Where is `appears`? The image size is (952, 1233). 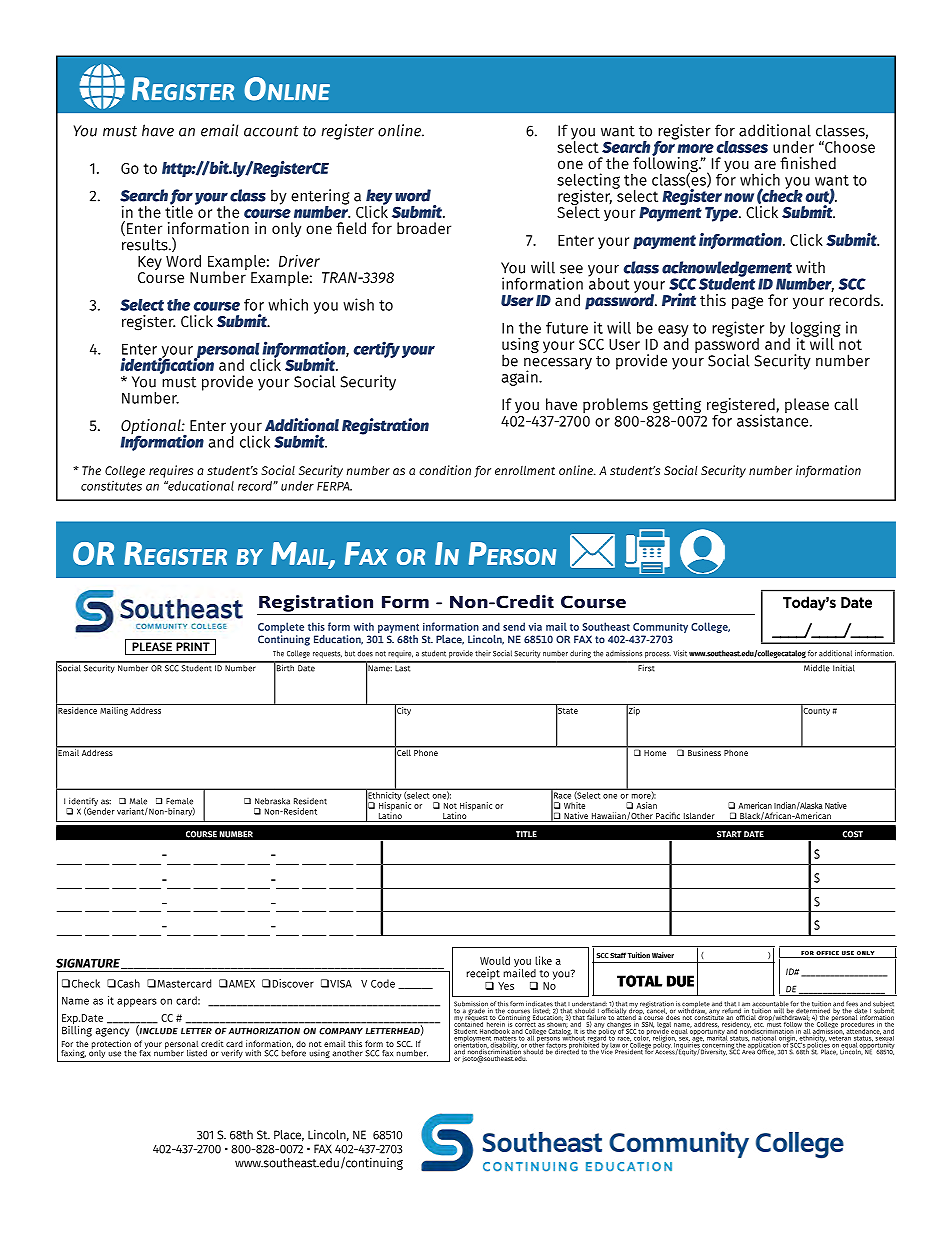 appears is located at coordinates (137, 1002).
